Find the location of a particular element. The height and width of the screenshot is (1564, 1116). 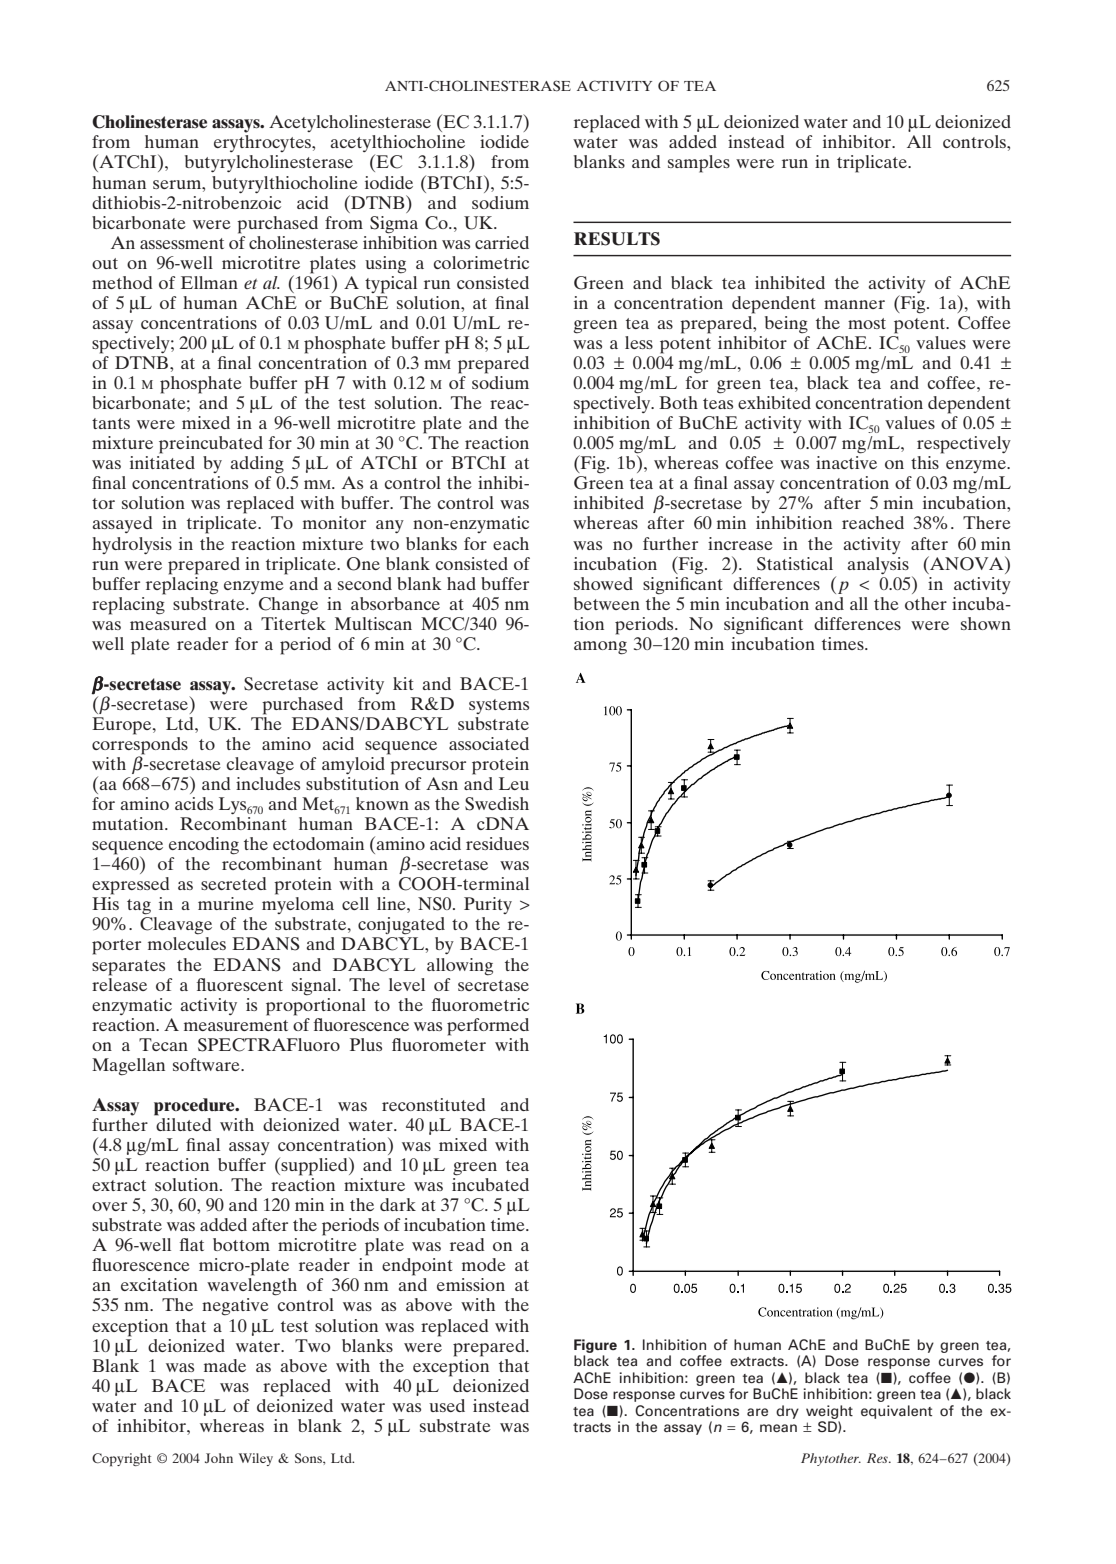

Purity is located at coordinates (488, 905).
